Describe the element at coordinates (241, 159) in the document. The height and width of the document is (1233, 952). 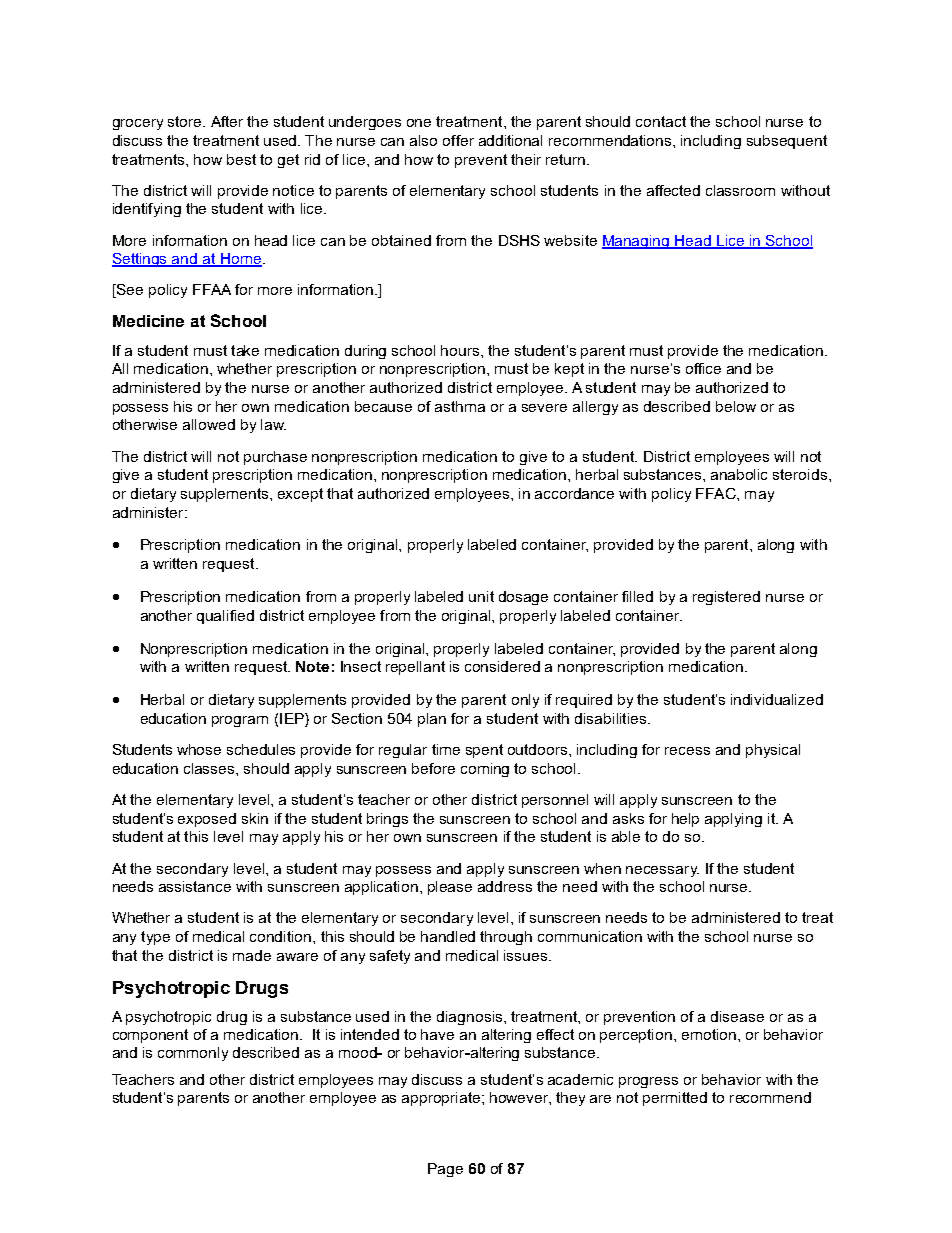
I see `best` at that location.
